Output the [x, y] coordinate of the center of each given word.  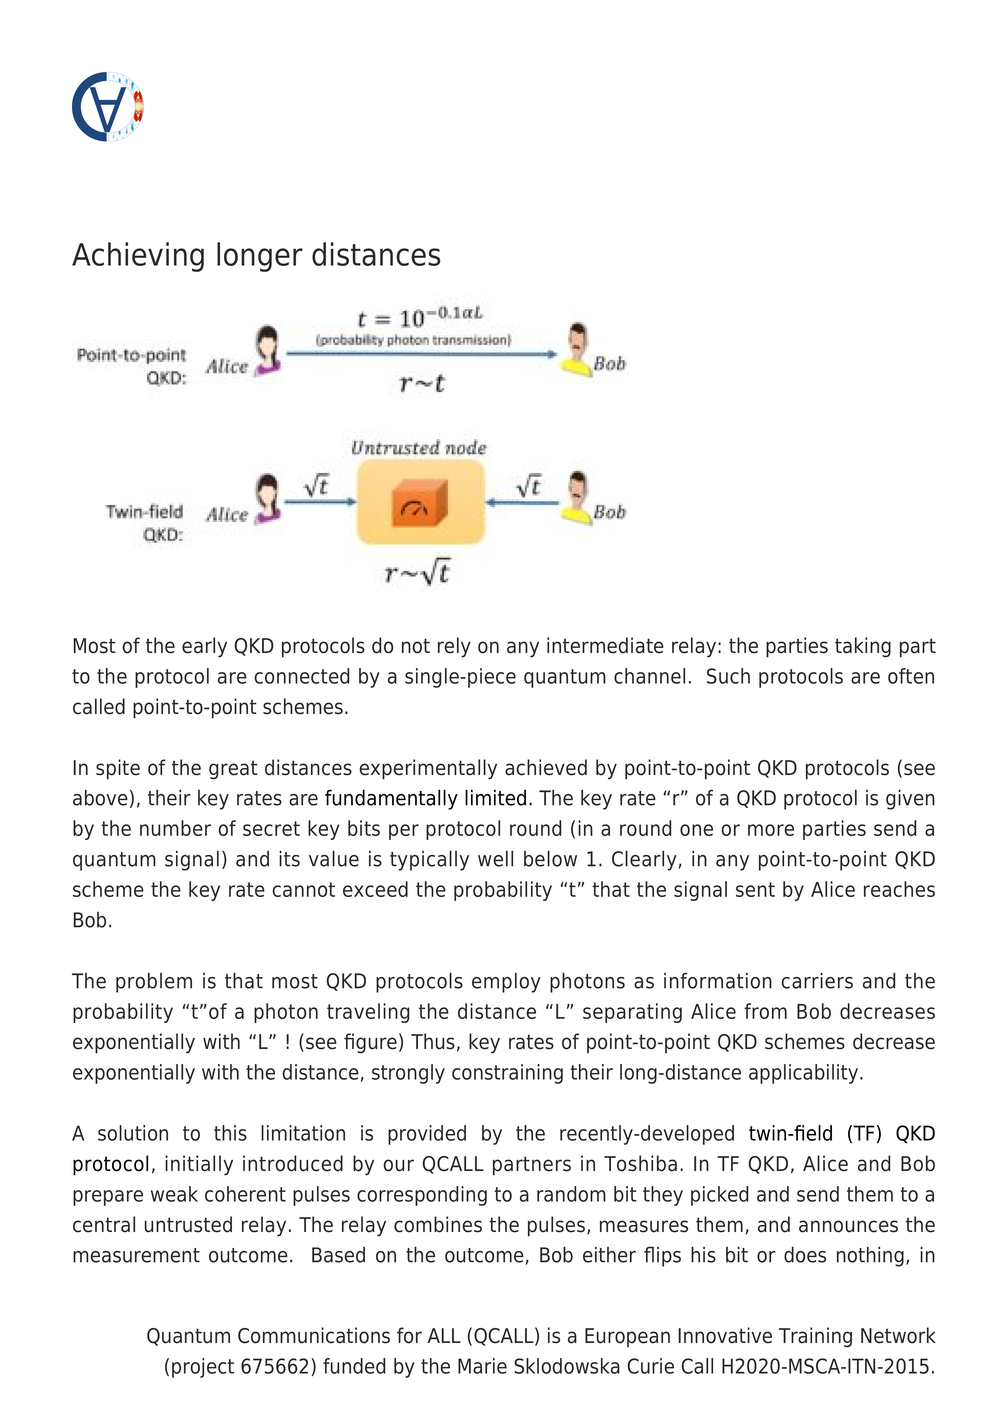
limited [495, 797]
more [771, 830]
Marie [482, 1366]
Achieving [138, 257]
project [203, 1368]
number [175, 828]
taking [863, 647]
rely [454, 647]
